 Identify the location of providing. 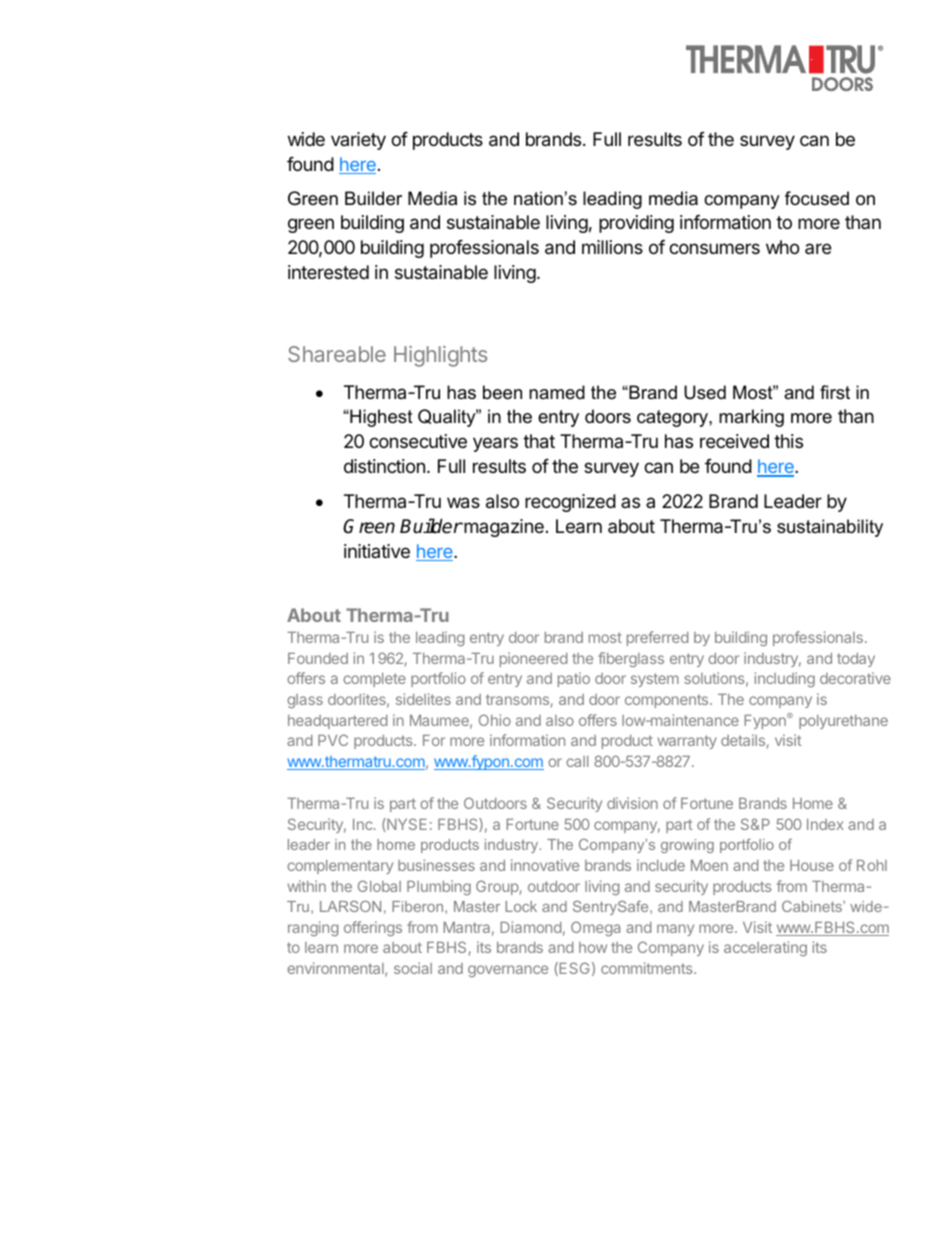
(636, 224).
